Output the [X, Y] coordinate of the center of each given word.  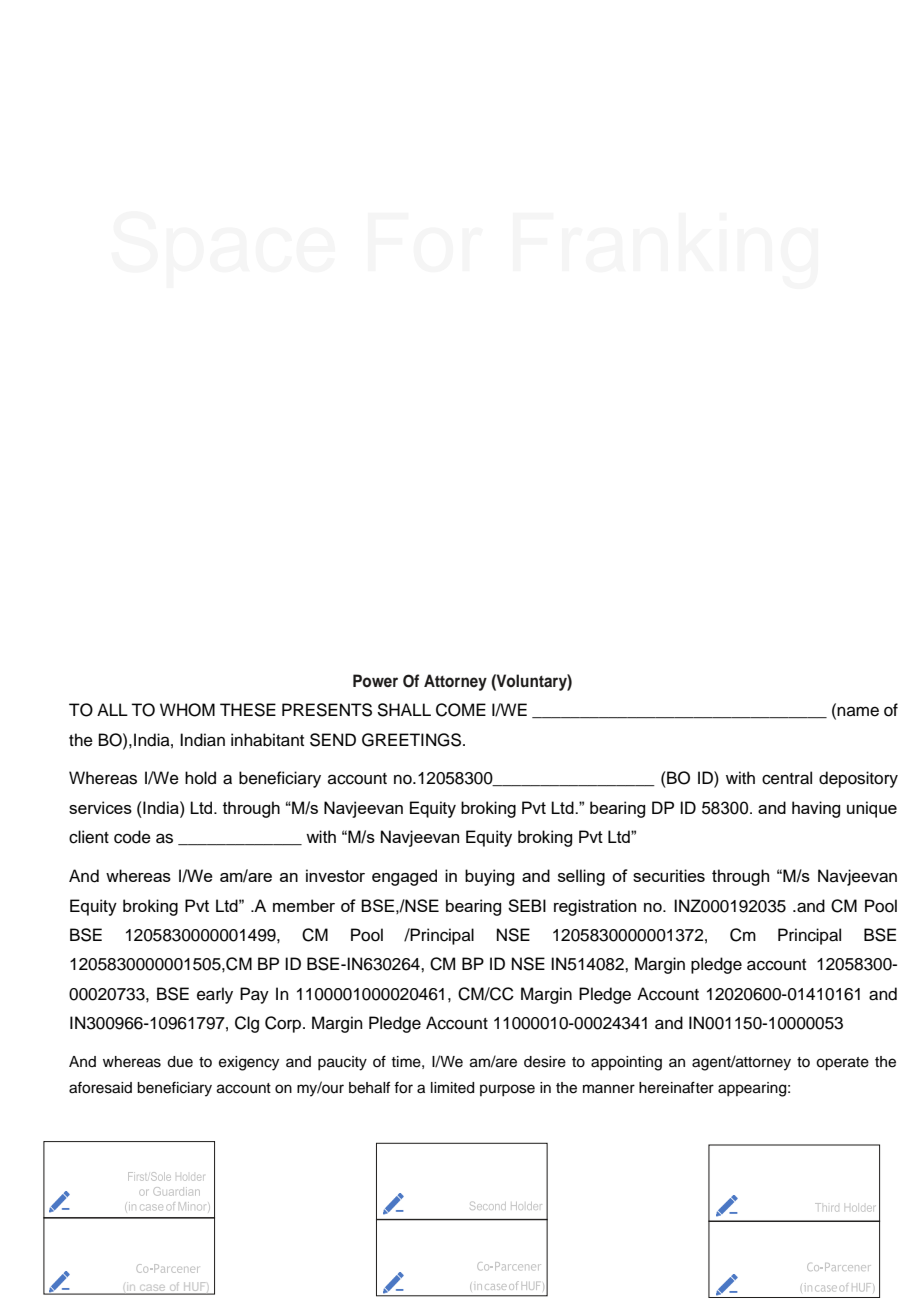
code [132, 837]
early [215, 995]
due [180, 1062]
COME [461, 710]
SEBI [527, 905]
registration [595, 907]
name [858, 711]
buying [489, 877]
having [816, 809]
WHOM [187, 710]
